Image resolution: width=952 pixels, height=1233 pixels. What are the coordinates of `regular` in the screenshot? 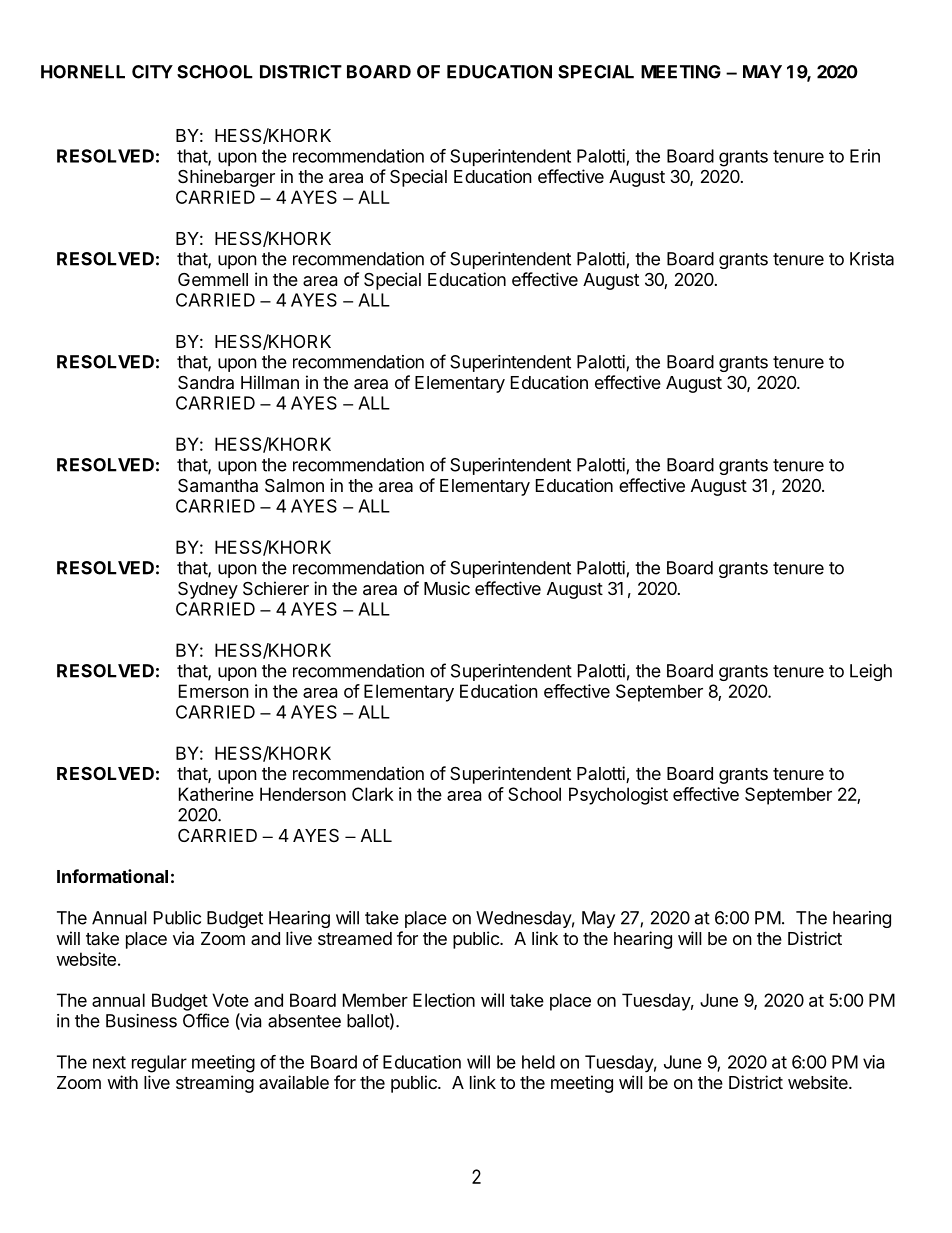 It's located at (159, 1064).
